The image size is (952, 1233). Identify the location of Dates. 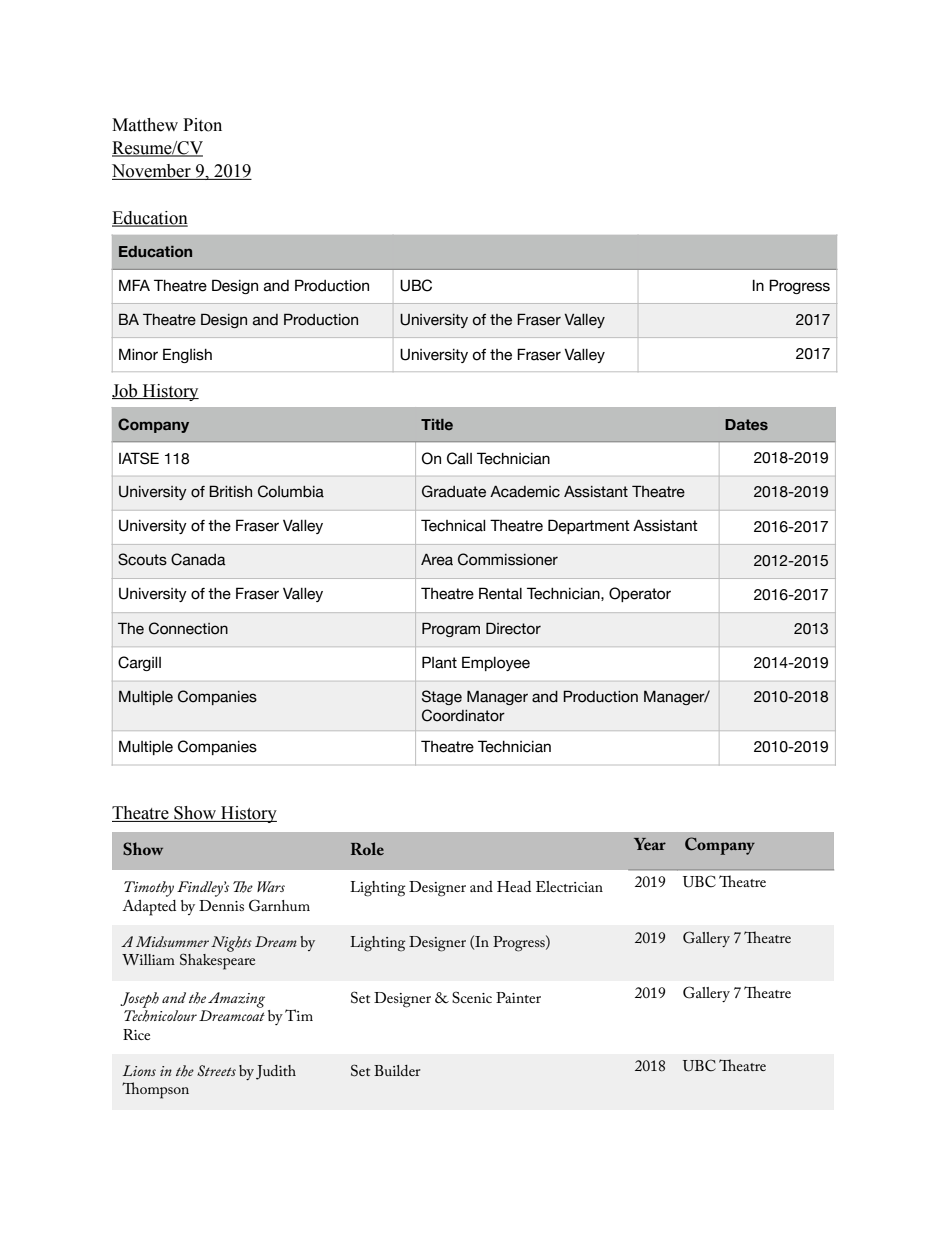
(746, 424).
